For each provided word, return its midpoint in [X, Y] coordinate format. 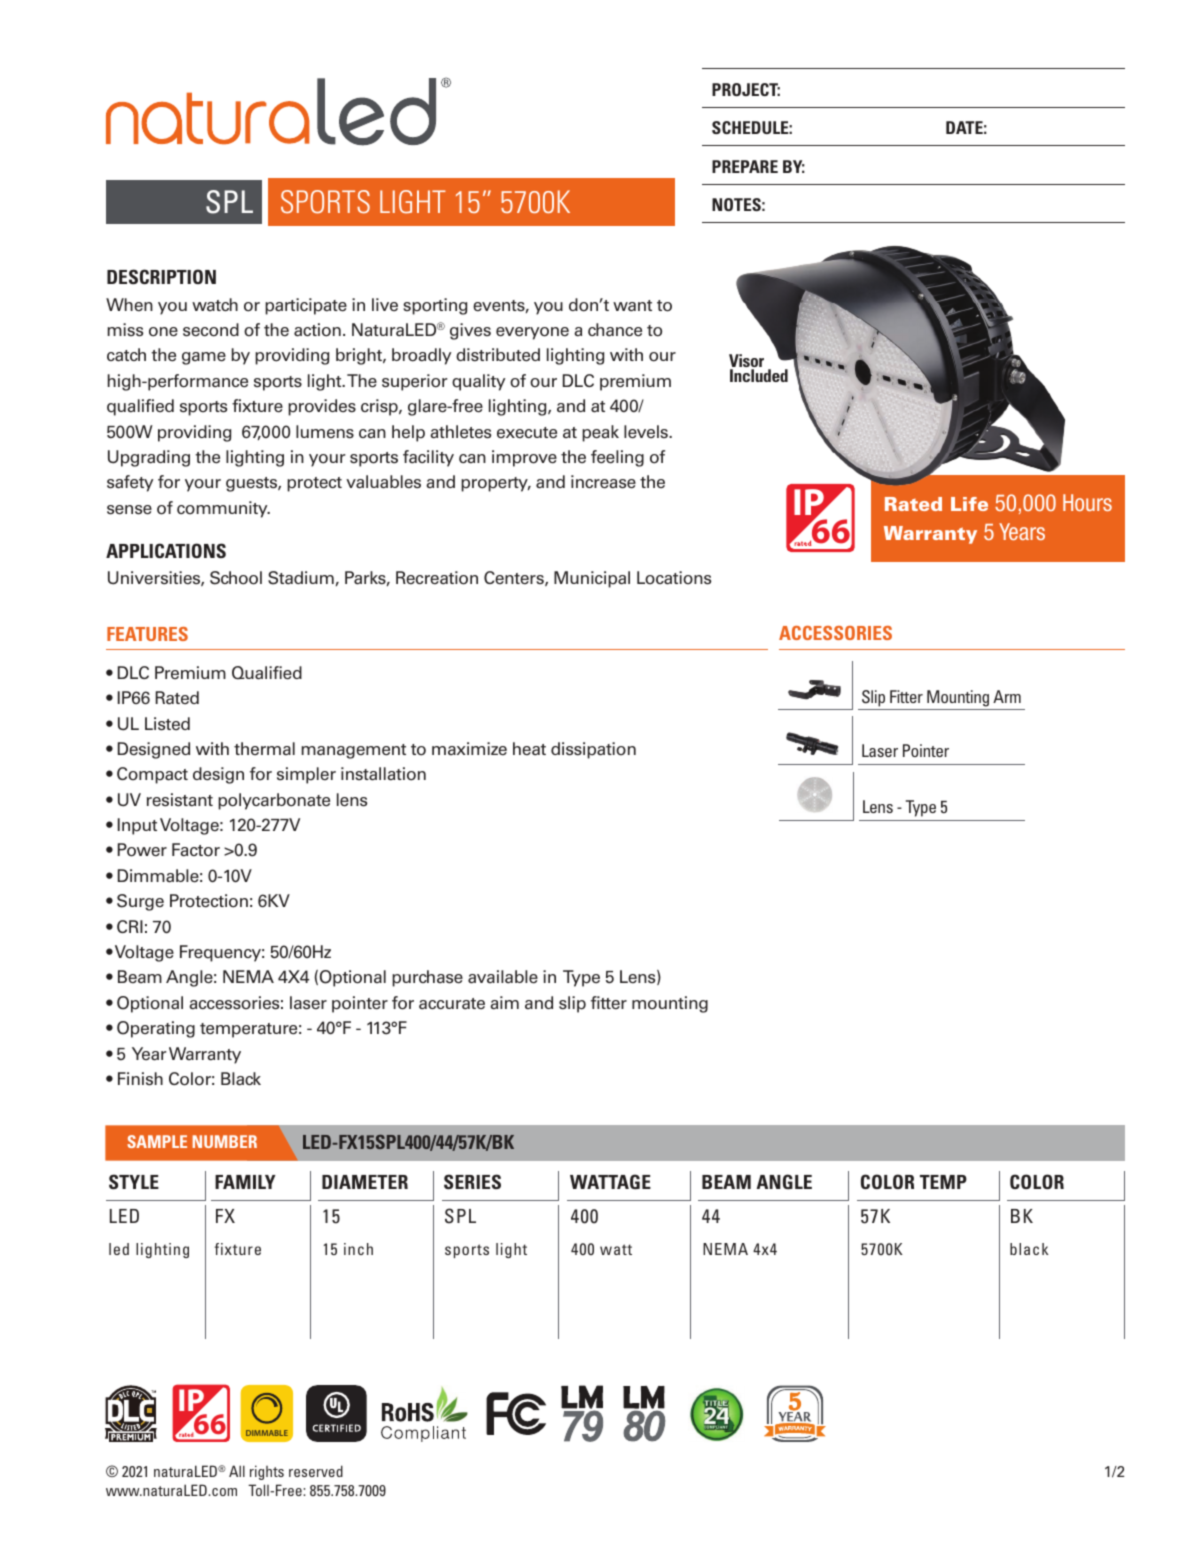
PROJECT [746, 89]
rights [267, 1472]
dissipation [593, 750]
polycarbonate [274, 801]
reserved [316, 1471]
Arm [1007, 696]
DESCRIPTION [161, 276]
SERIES [472, 1181]
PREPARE [745, 166]
